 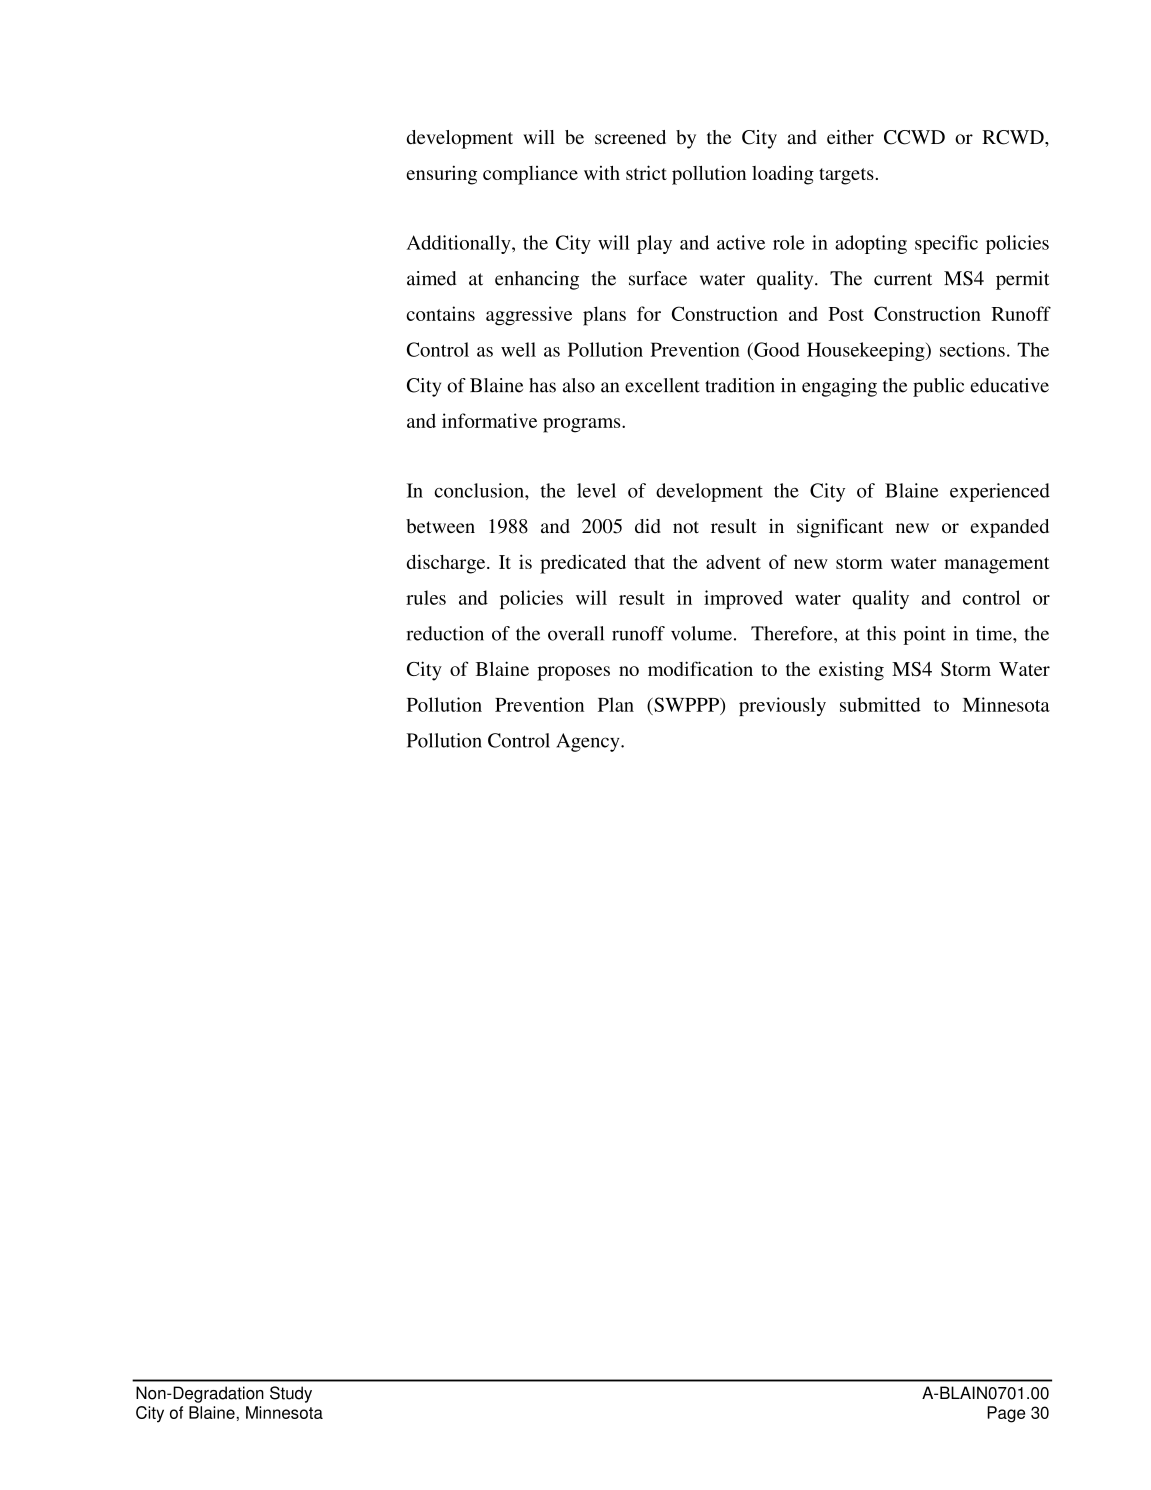 What do you see at coordinates (646, 172) in the screenshot?
I see `strict` at bounding box center [646, 172].
